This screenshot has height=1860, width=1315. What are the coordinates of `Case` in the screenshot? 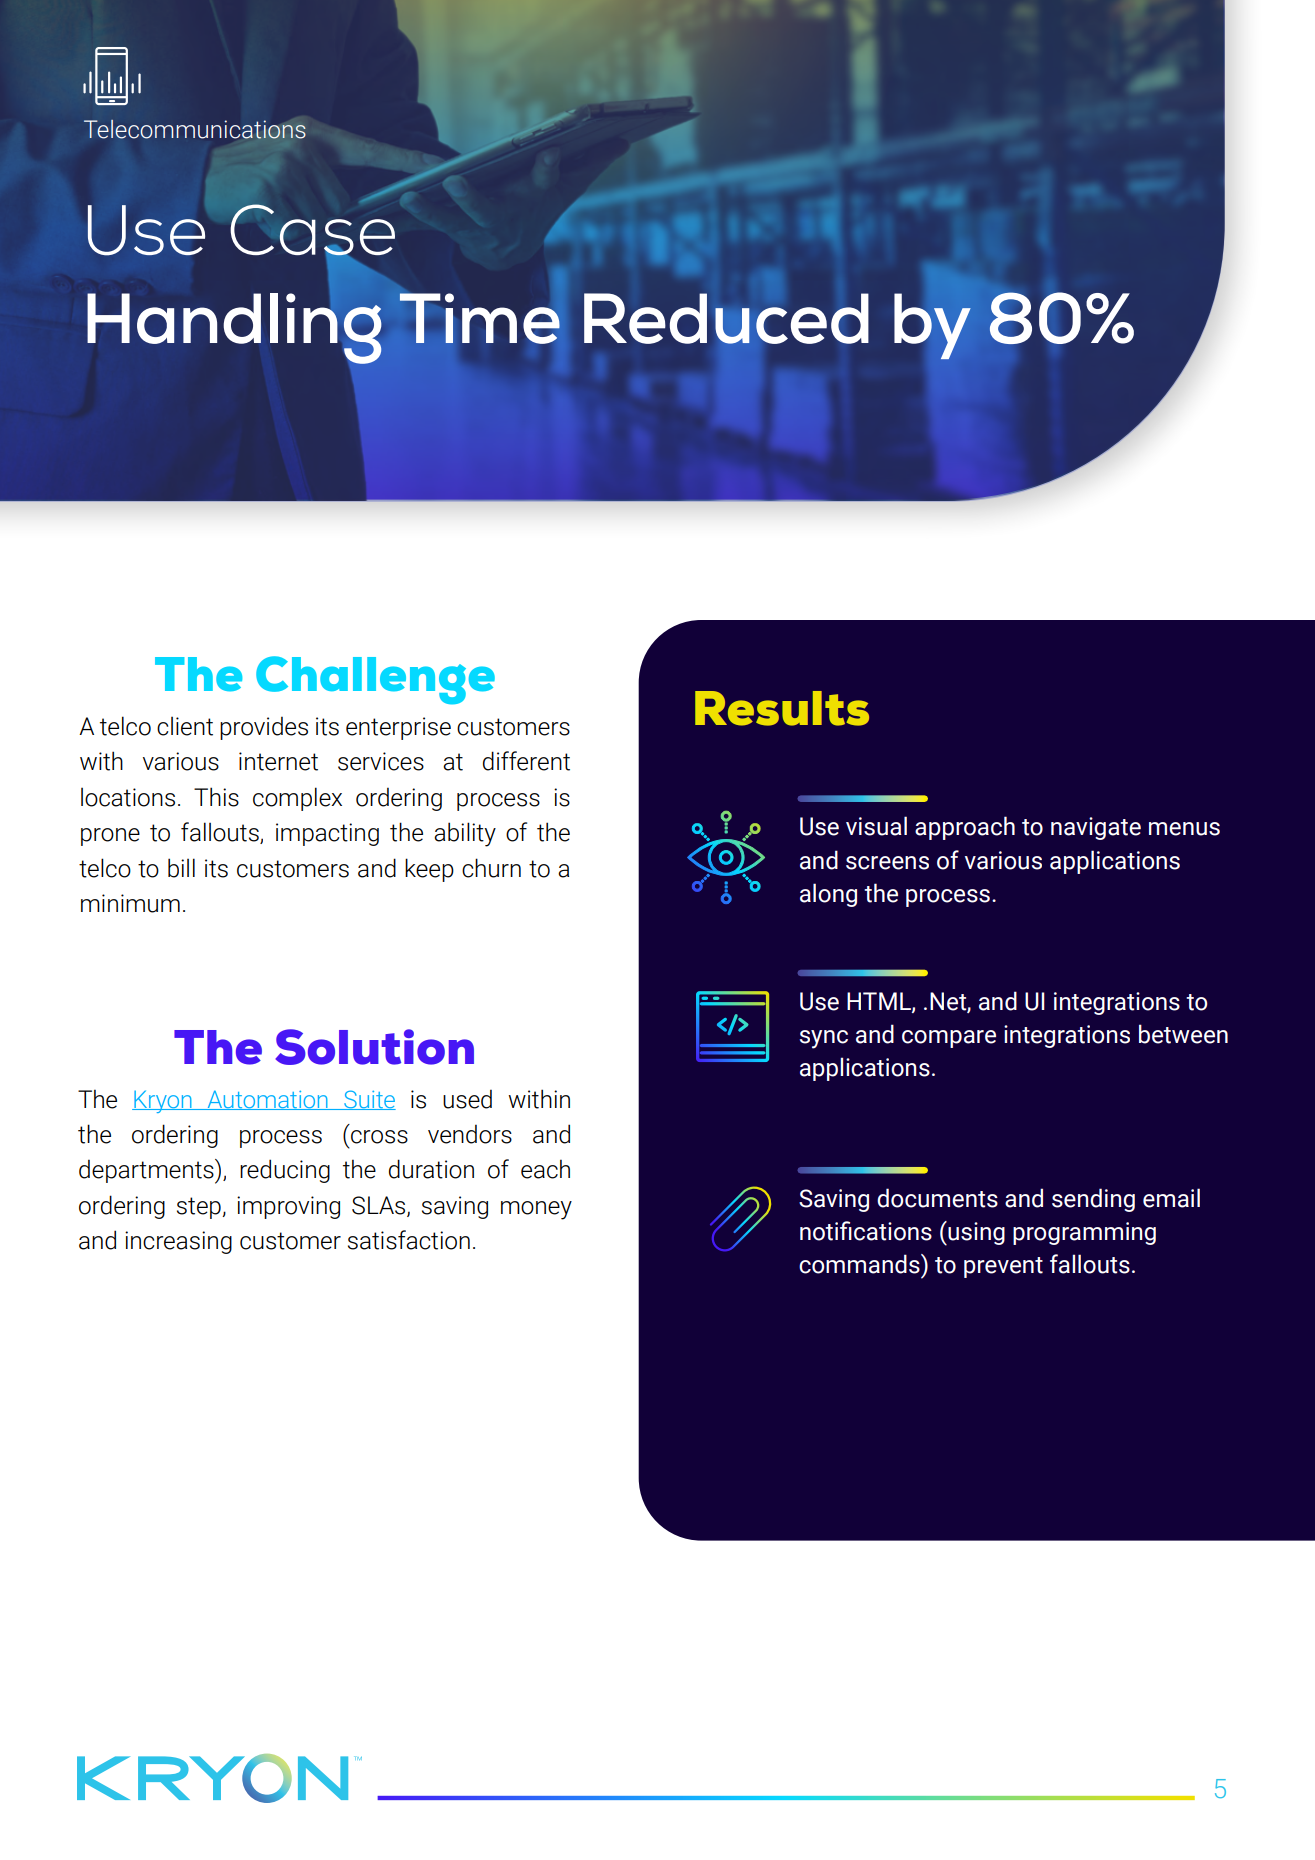 It's located at (312, 231).
